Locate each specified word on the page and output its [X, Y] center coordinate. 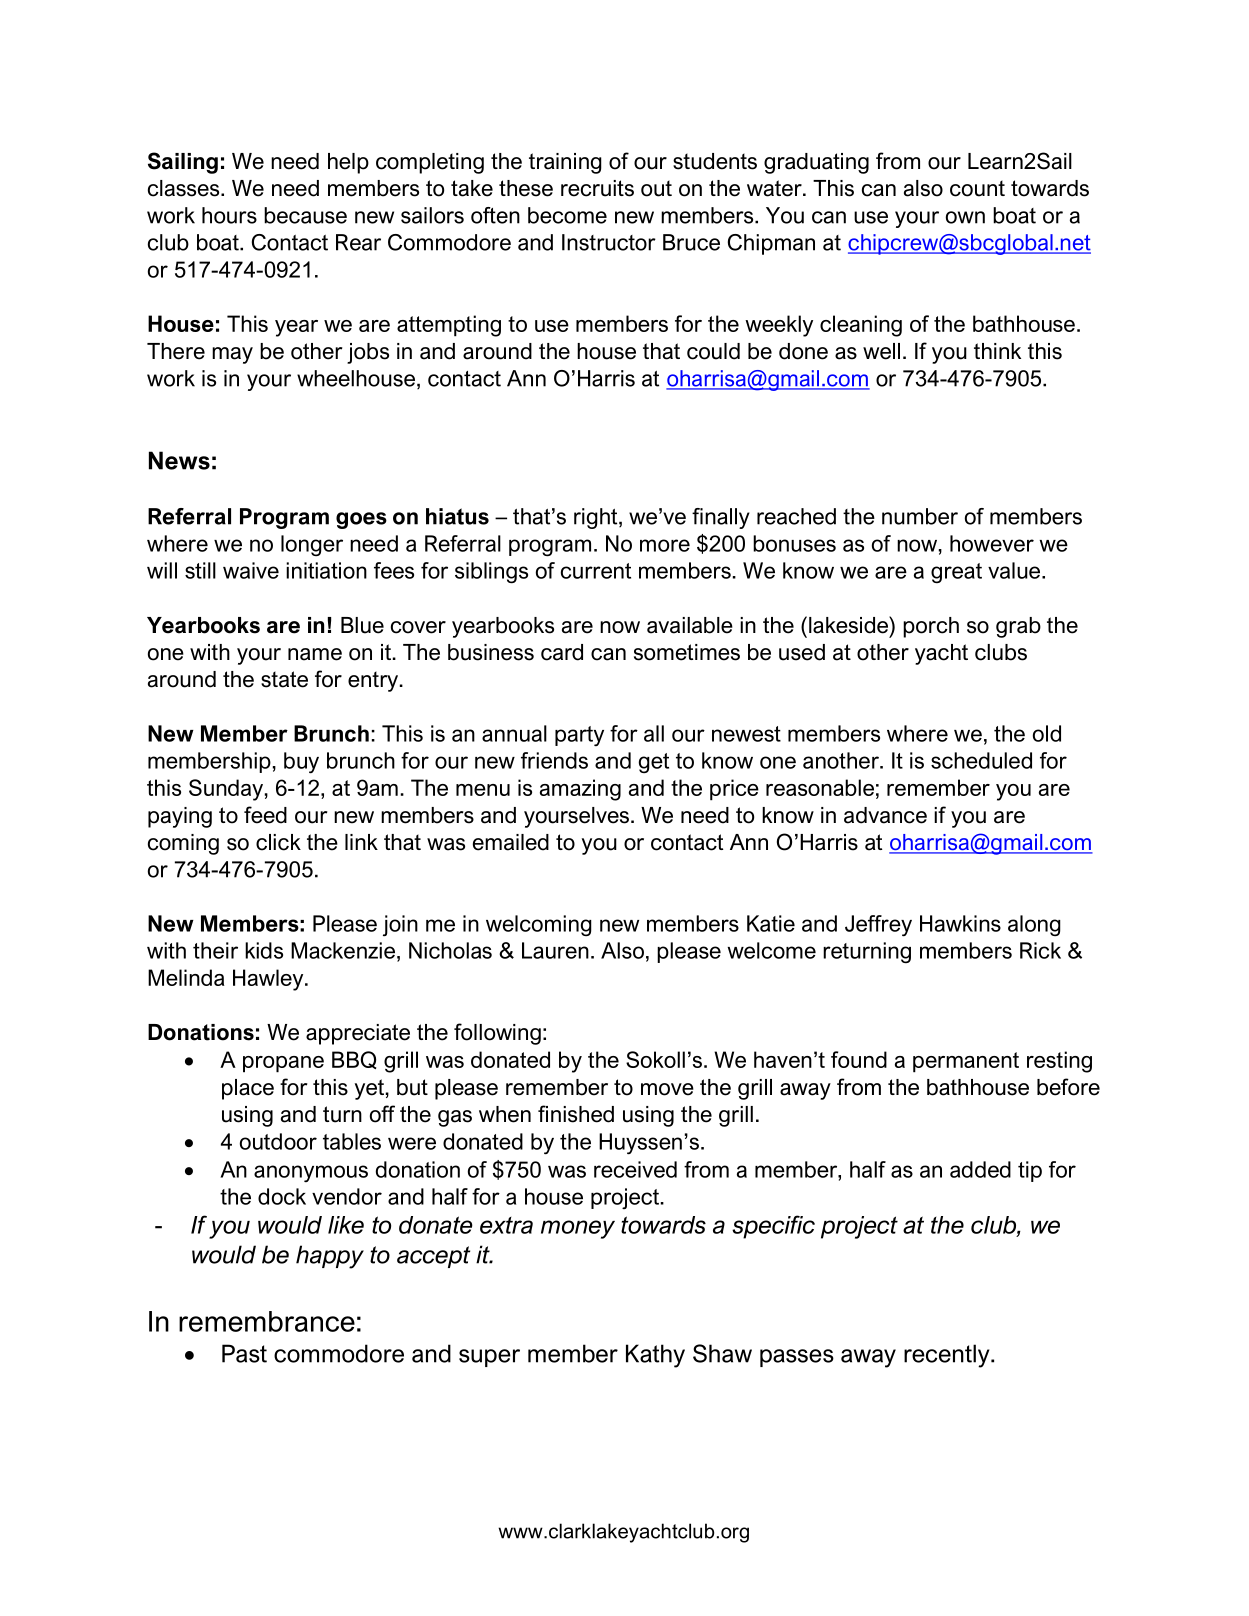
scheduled [981, 760]
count [977, 188]
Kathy [655, 1356]
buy [301, 763]
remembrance [267, 1321]
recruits [597, 188]
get [654, 763]
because [305, 215]
